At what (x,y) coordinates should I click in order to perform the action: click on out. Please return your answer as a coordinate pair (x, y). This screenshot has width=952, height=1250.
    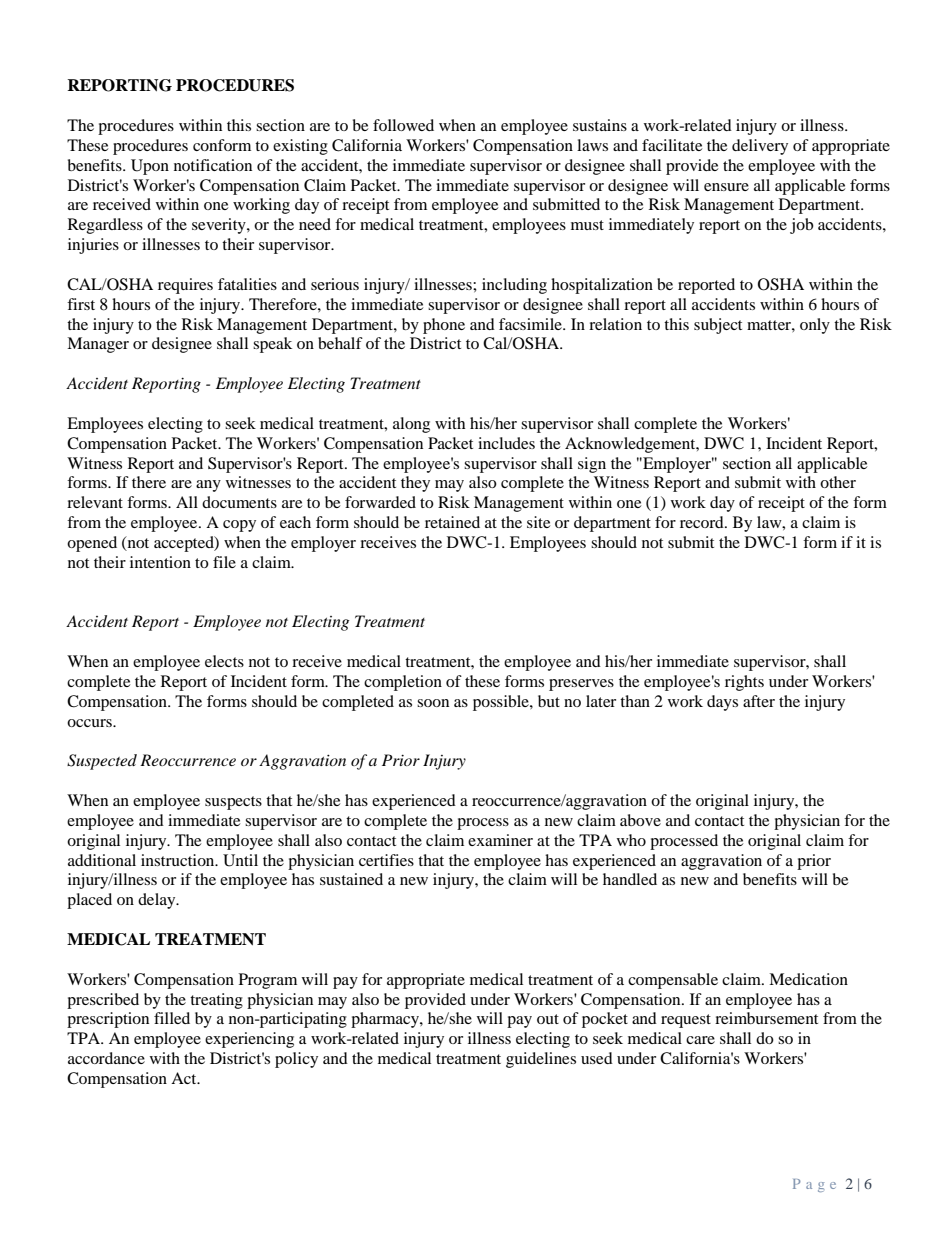
    Looking at the image, I should click on (548, 1019).
